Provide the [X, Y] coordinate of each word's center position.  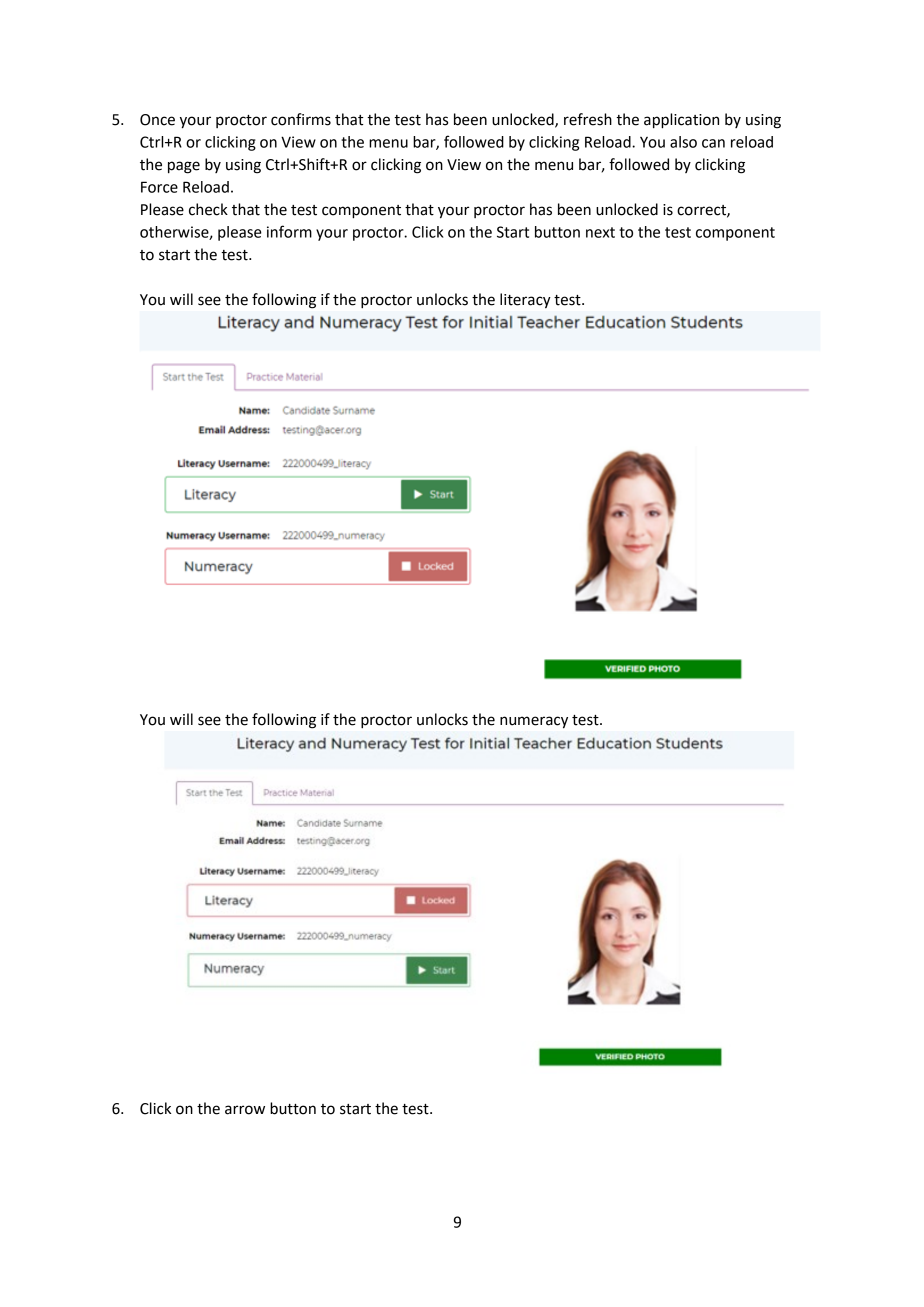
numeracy [534, 722]
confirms [301, 119]
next [600, 232]
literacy [525, 300]
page [184, 167]
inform [289, 231]
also [683, 142]
